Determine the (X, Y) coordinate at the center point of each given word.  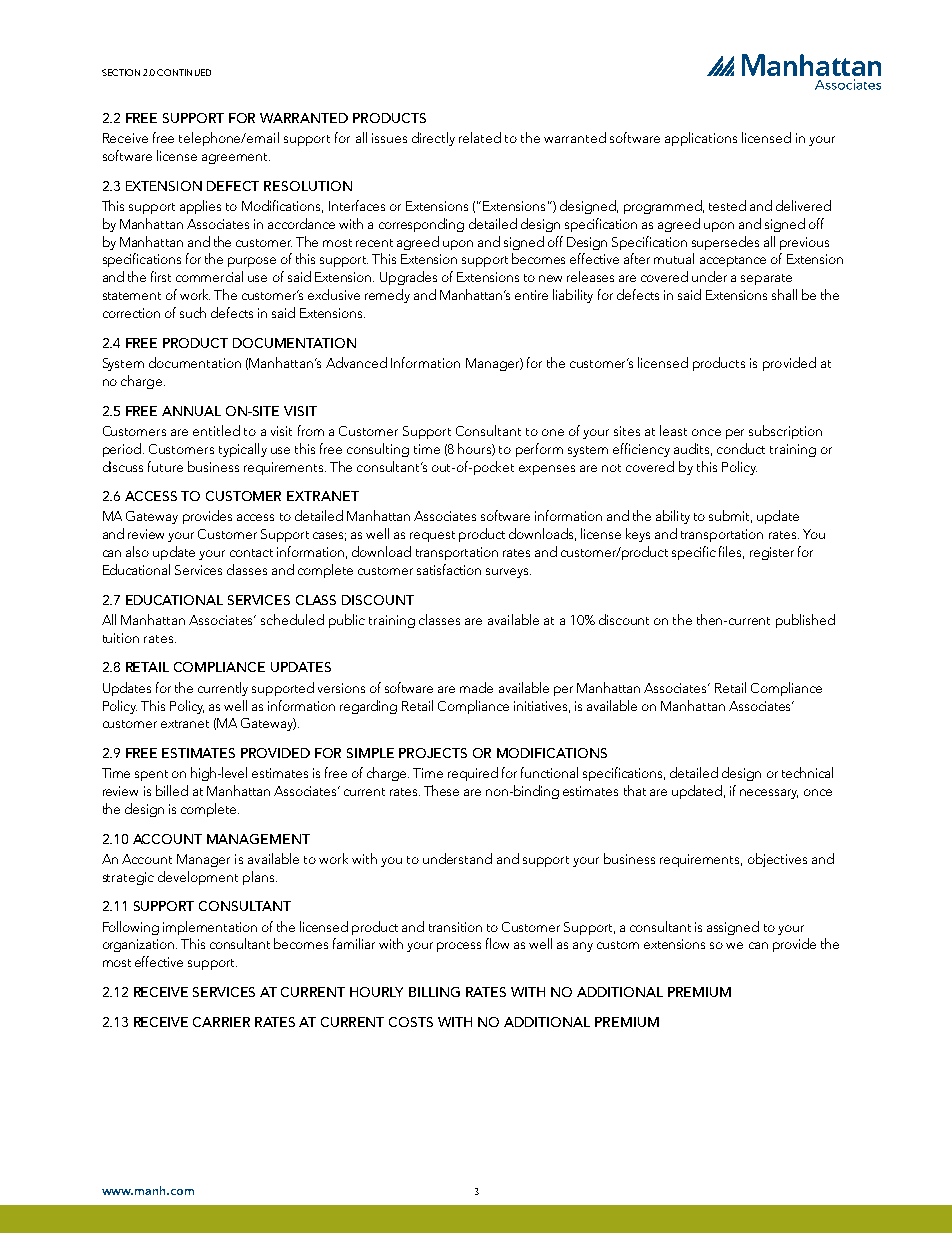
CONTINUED (184, 72)
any (583, 947)
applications (701, 139)
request (432, 536)
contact (251, 553)
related (480, 137)
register (772, 553)
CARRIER (221, 1022)
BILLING (434, 992)
